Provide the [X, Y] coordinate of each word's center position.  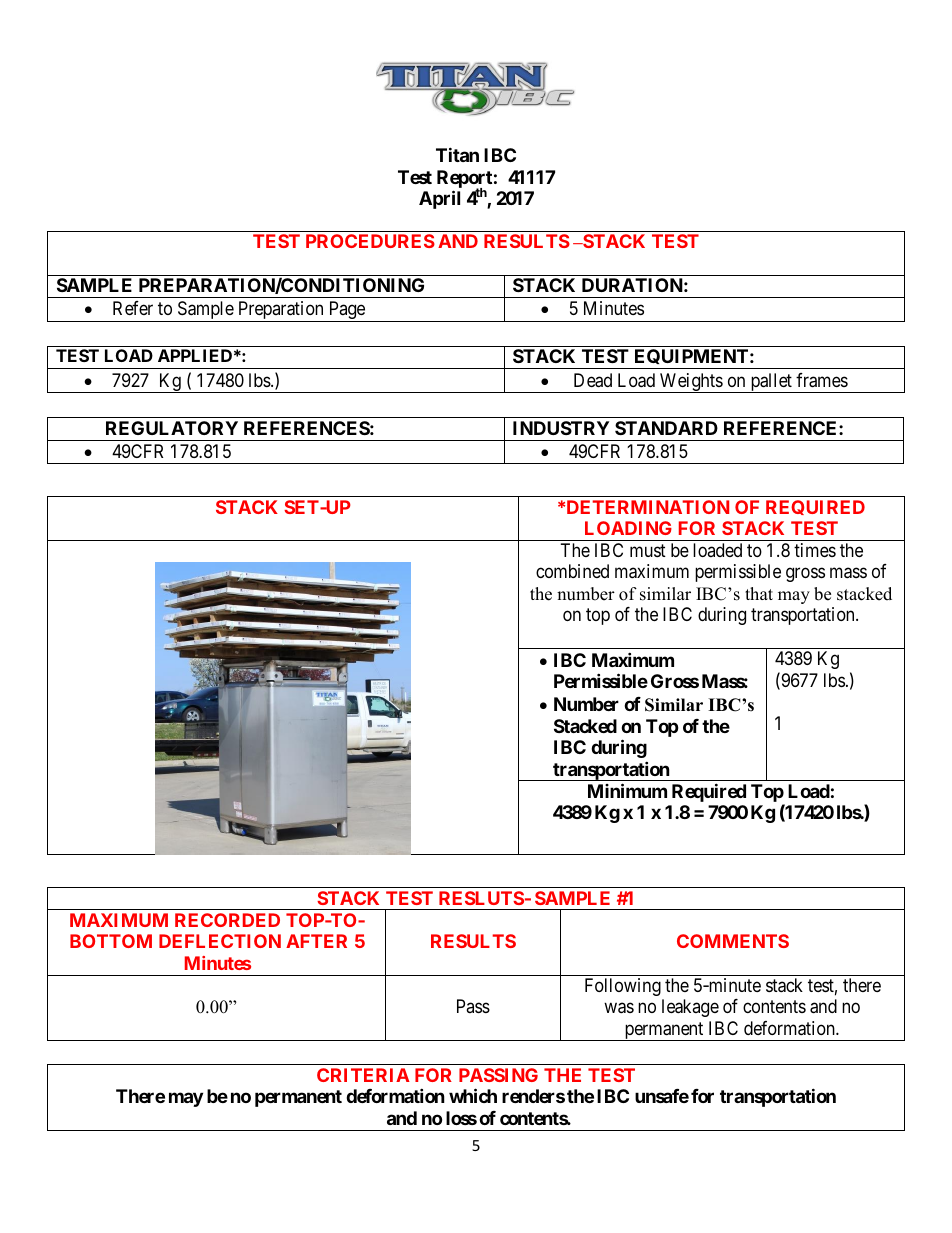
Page [346, 311]
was [619, 1008]
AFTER [316, 941]
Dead [593, 380]
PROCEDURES [370, 241]
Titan [457, 154]
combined [572, 571]
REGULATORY [172, 428]
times [815, 550]
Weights [691, 383]
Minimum [627, 790]
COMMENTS [733, 941]
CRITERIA [363, 1075]
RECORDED [227, 920]
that [759, 593]
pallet [771, 383]
